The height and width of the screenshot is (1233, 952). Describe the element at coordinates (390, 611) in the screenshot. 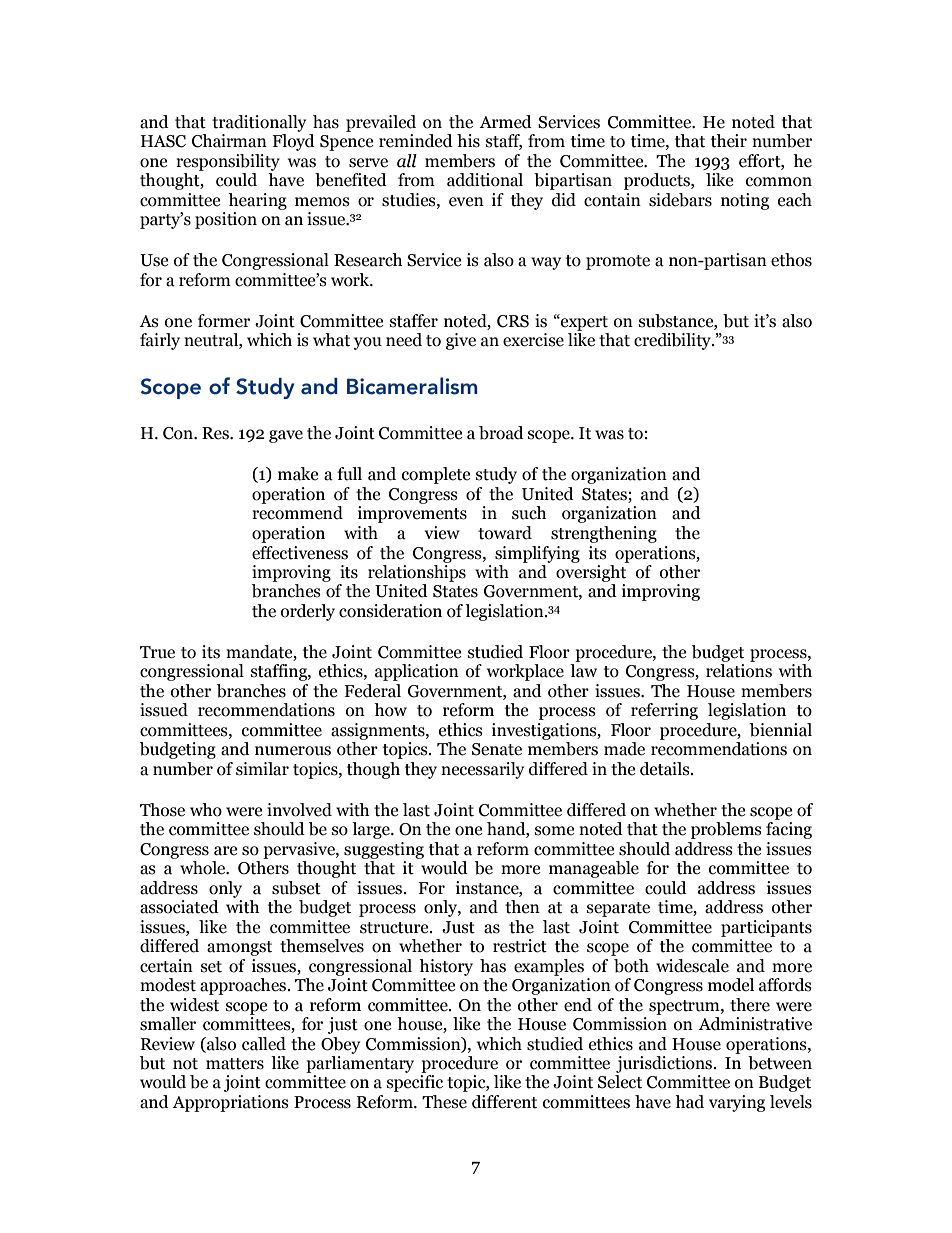

I see `consideration` at that location.
